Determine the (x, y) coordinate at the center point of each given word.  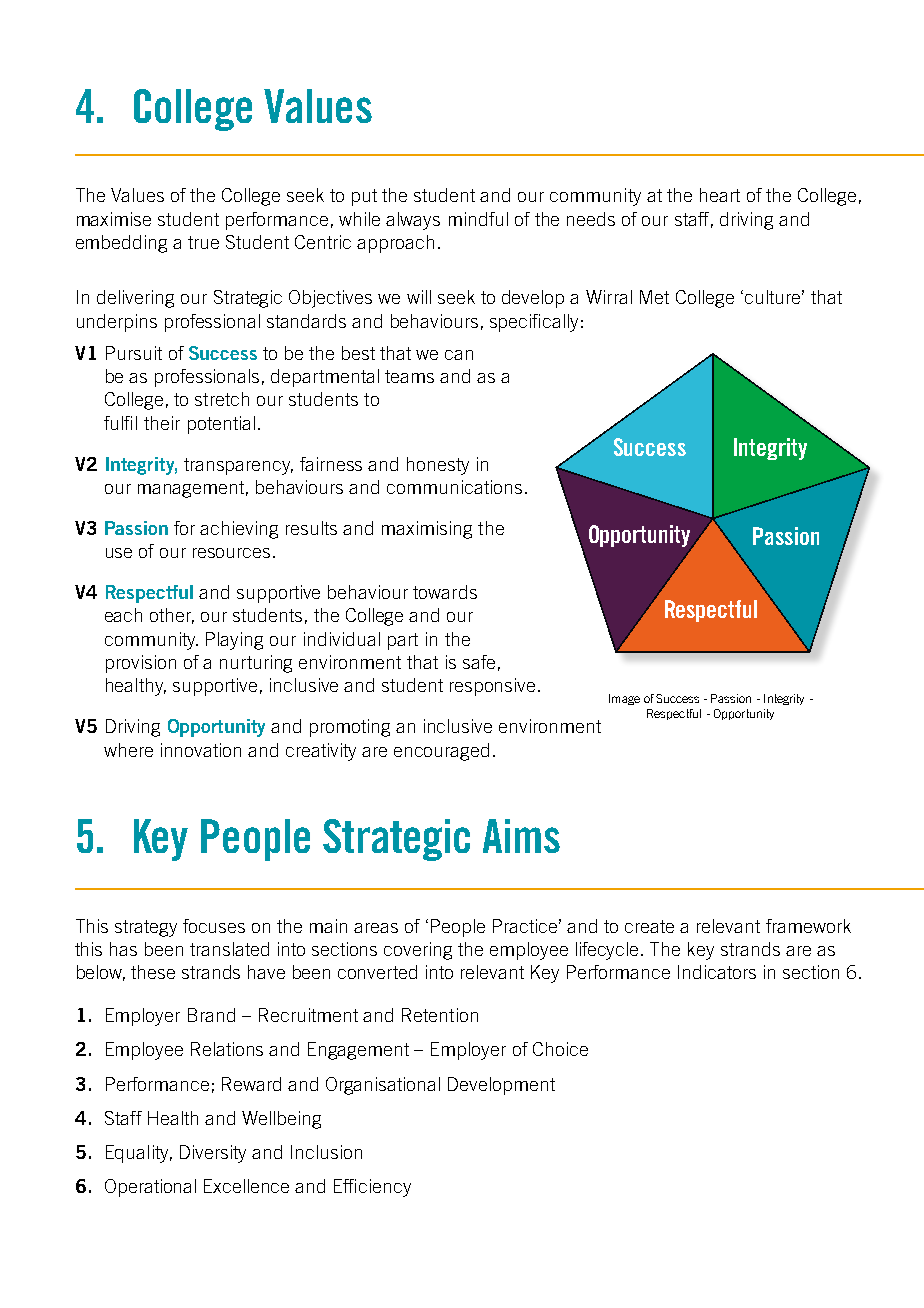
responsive (492, 687)
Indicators (717, 972)
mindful (478, 219)
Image (624, 699)
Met (654, 297)
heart (720, 195)
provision (141, 664)
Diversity (213, 1154)
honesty (438, 466)
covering (418, 951)
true (203, 242)
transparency (238, 466)
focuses (214, 926)
